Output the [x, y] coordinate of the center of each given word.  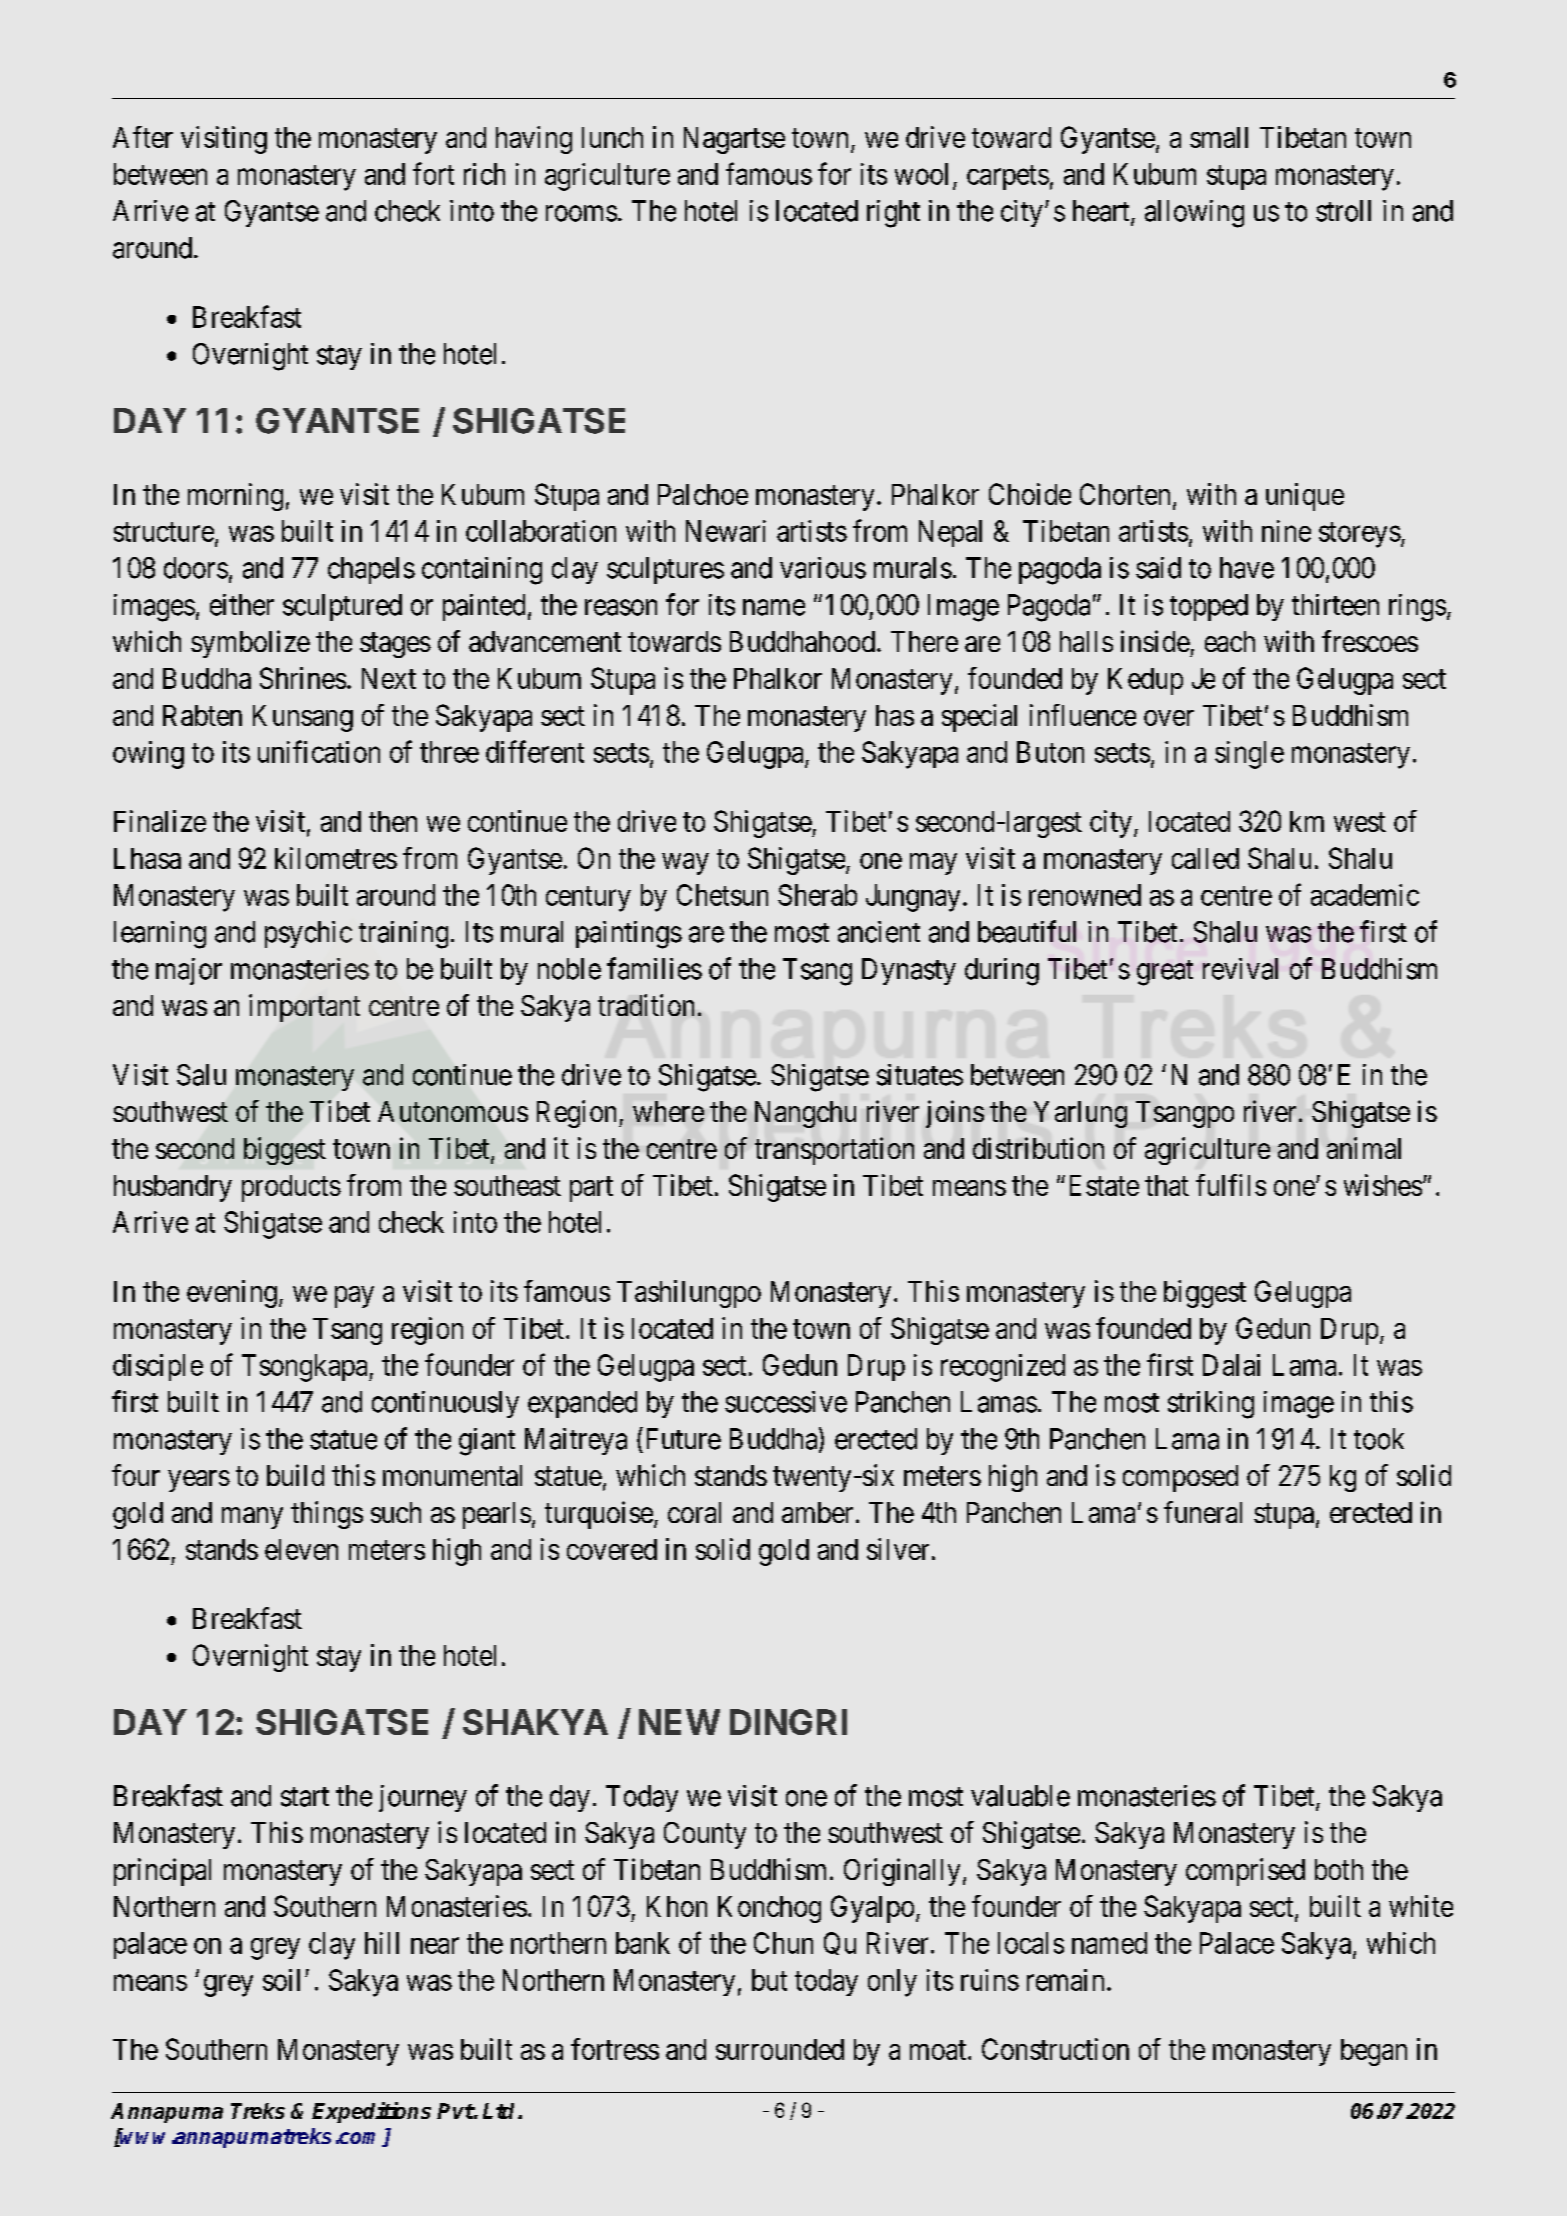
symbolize [250, 644]
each [1230, 641]
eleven [301, 1549]
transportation [834, 1151]
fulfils [1231, 1185]
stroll [1343, 211]
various [823, 568]
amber [817, 1512]
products [291, 1188]
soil [281, 1980]
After [143, 137]
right [893, 214]
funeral [1203, 1512]
